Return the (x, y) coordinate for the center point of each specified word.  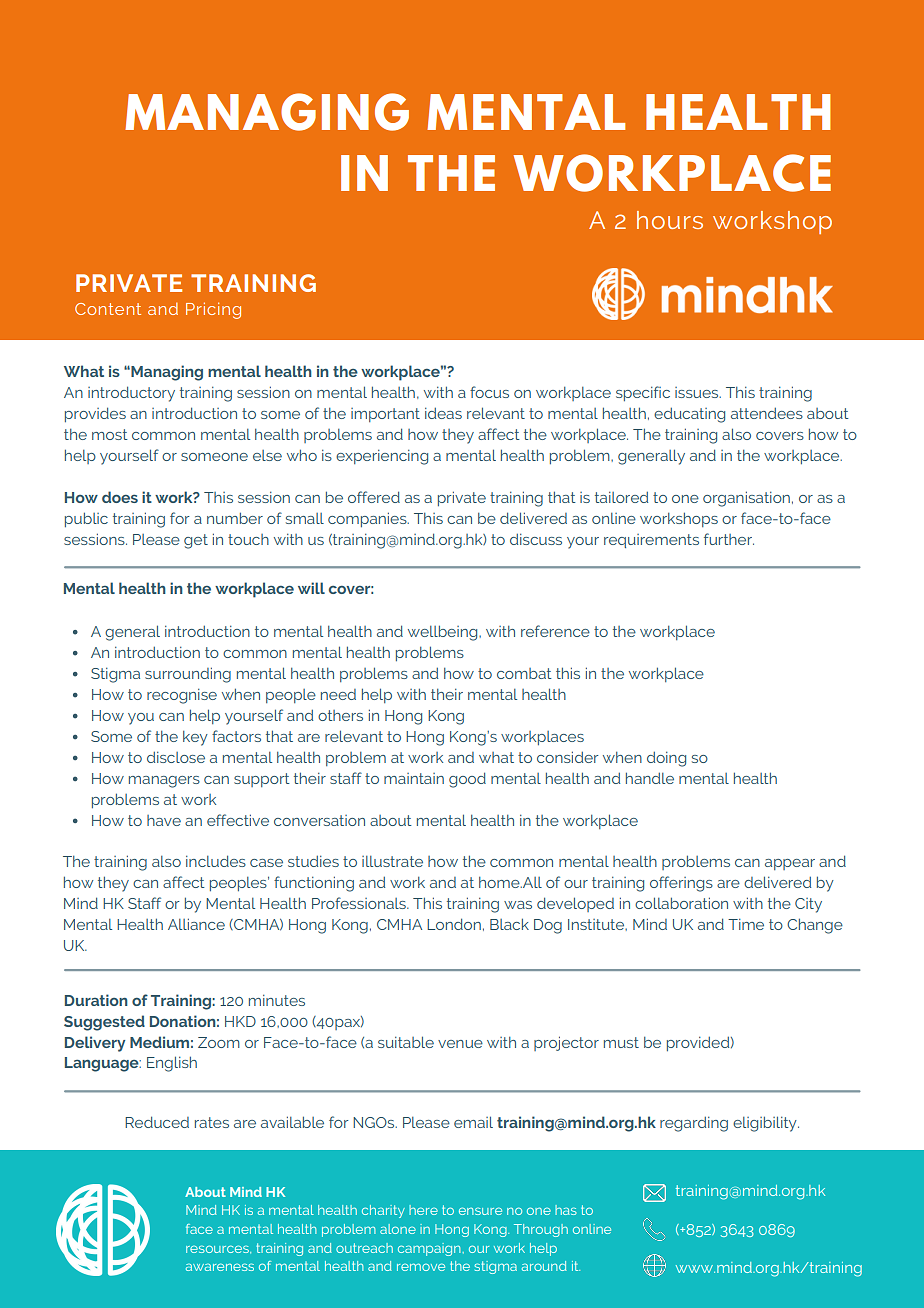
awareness (220, 1267)
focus (489, 392)
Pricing (213, 310)
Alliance (196, 924)
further (729, 539)
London (454, 924)
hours (670, 220)
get (196, 541)
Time (746, 924)
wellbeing (444, 633)
